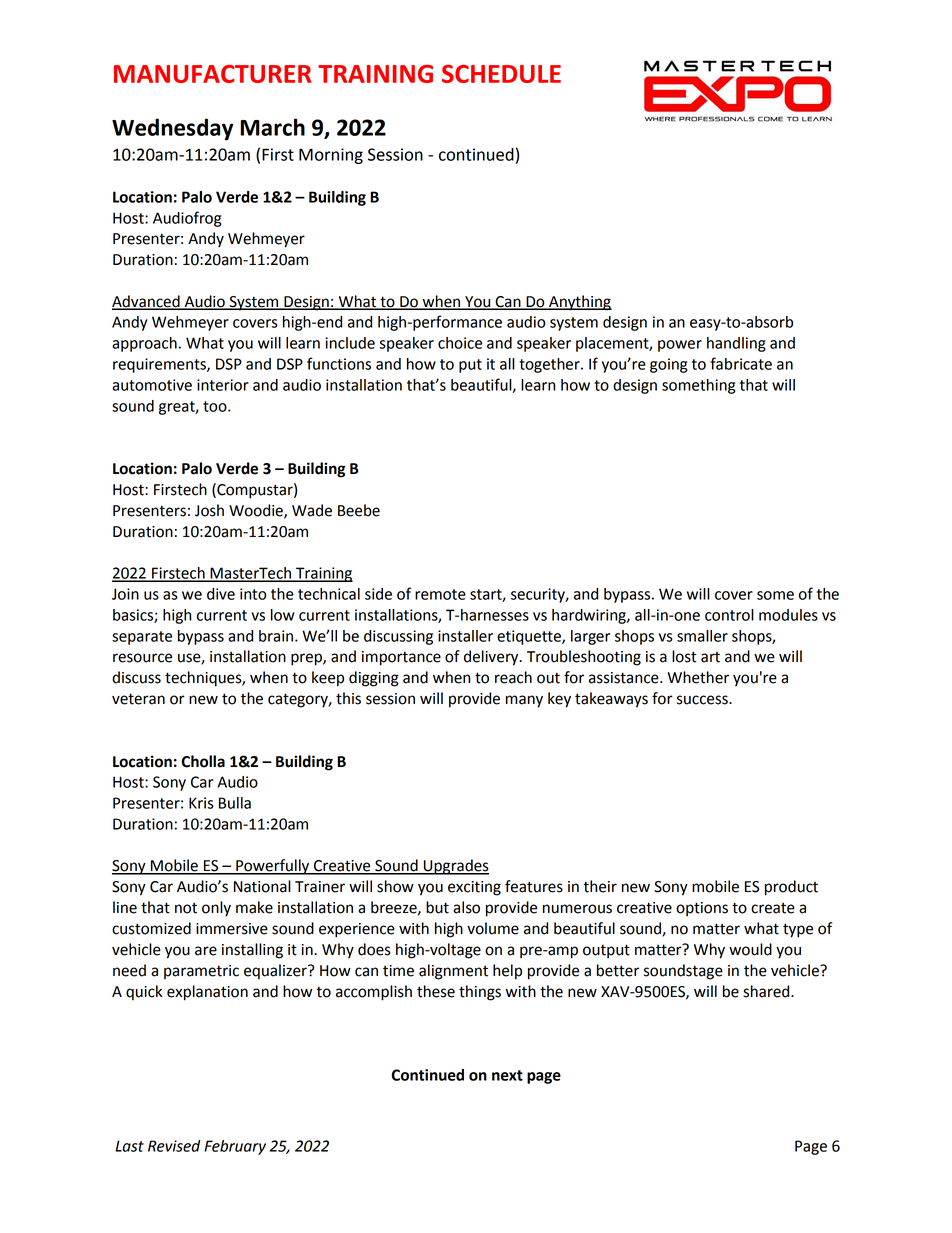 This screenshot has width=952, height=1233. What do you see at coordinates (507, 1075) in the screenshot?
I see `next` at bounding box center [507, 1075].
